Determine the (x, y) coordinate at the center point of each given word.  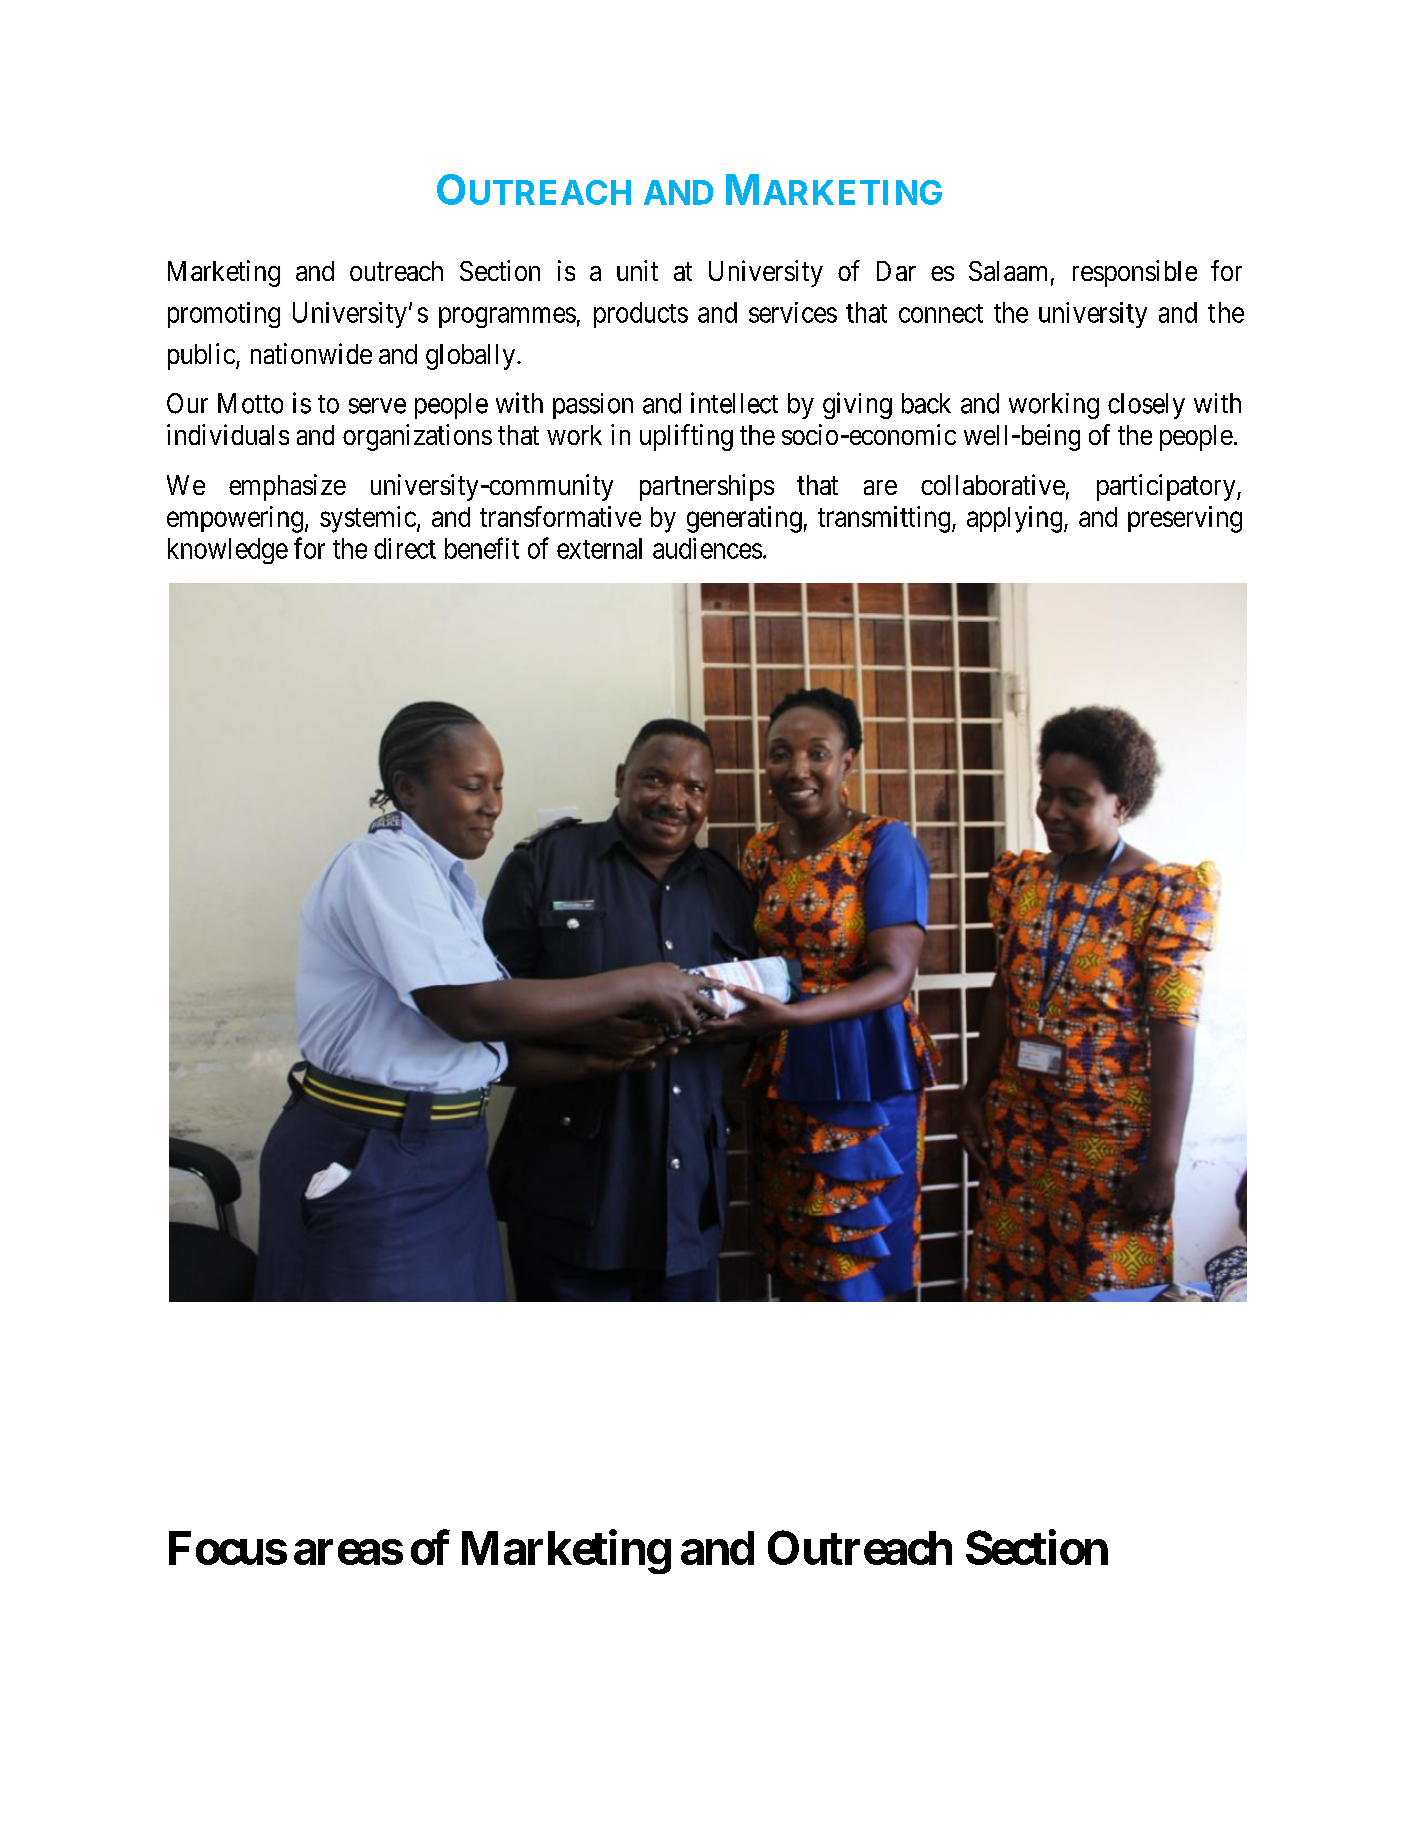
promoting (224, 315)
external (599, 548)
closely (1146, 406)
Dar (896, 271)
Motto (250, 403)
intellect (734, 403)
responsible (1135, 273)
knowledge (228, 551)
